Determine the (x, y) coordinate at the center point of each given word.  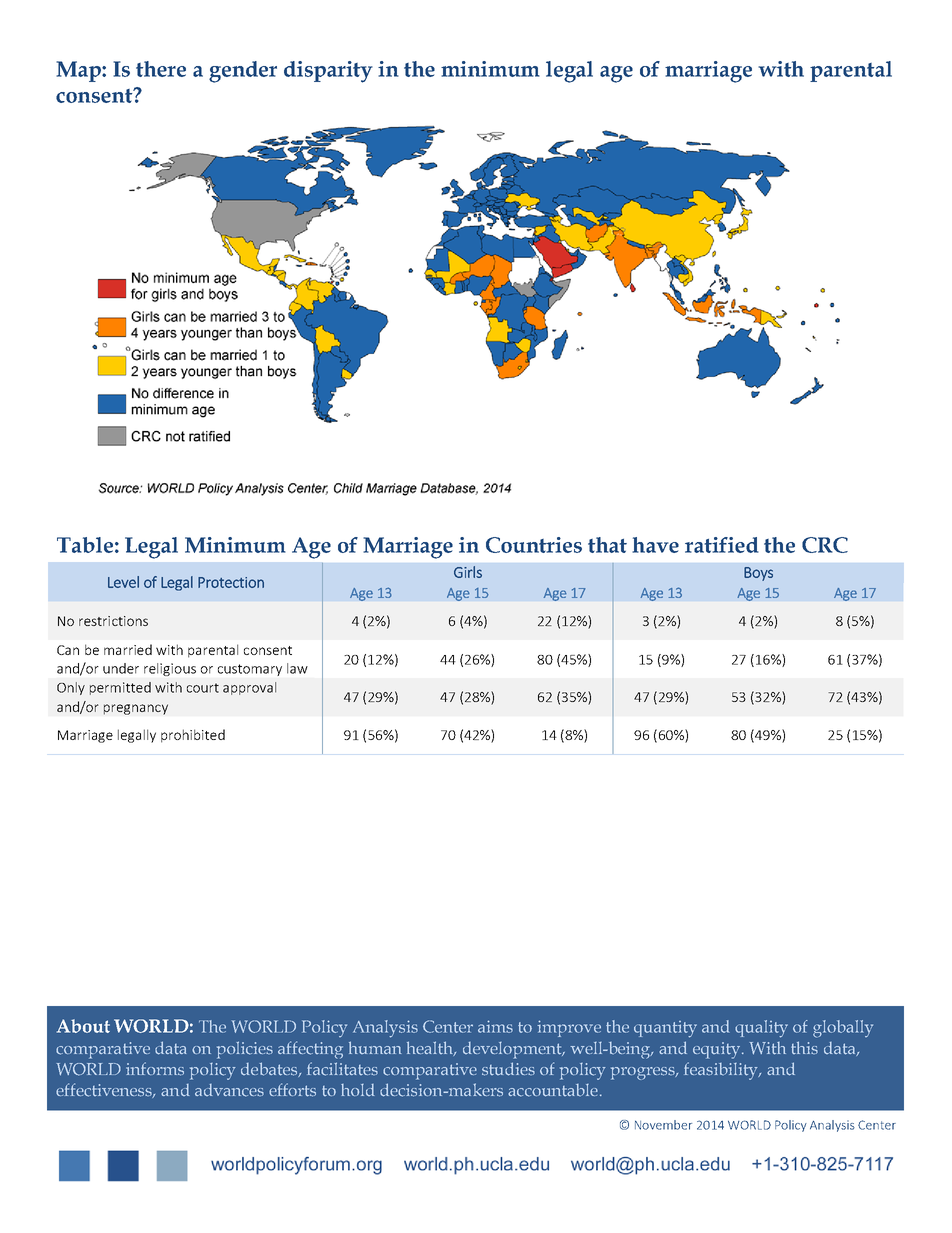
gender (243, 72)
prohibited (193, 736)
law (297, 668)
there (161, 69)
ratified (722, 545)
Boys (758, 574)
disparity (328, 72)
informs (155, 1069)
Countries (534, 545)
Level (123, 582)
